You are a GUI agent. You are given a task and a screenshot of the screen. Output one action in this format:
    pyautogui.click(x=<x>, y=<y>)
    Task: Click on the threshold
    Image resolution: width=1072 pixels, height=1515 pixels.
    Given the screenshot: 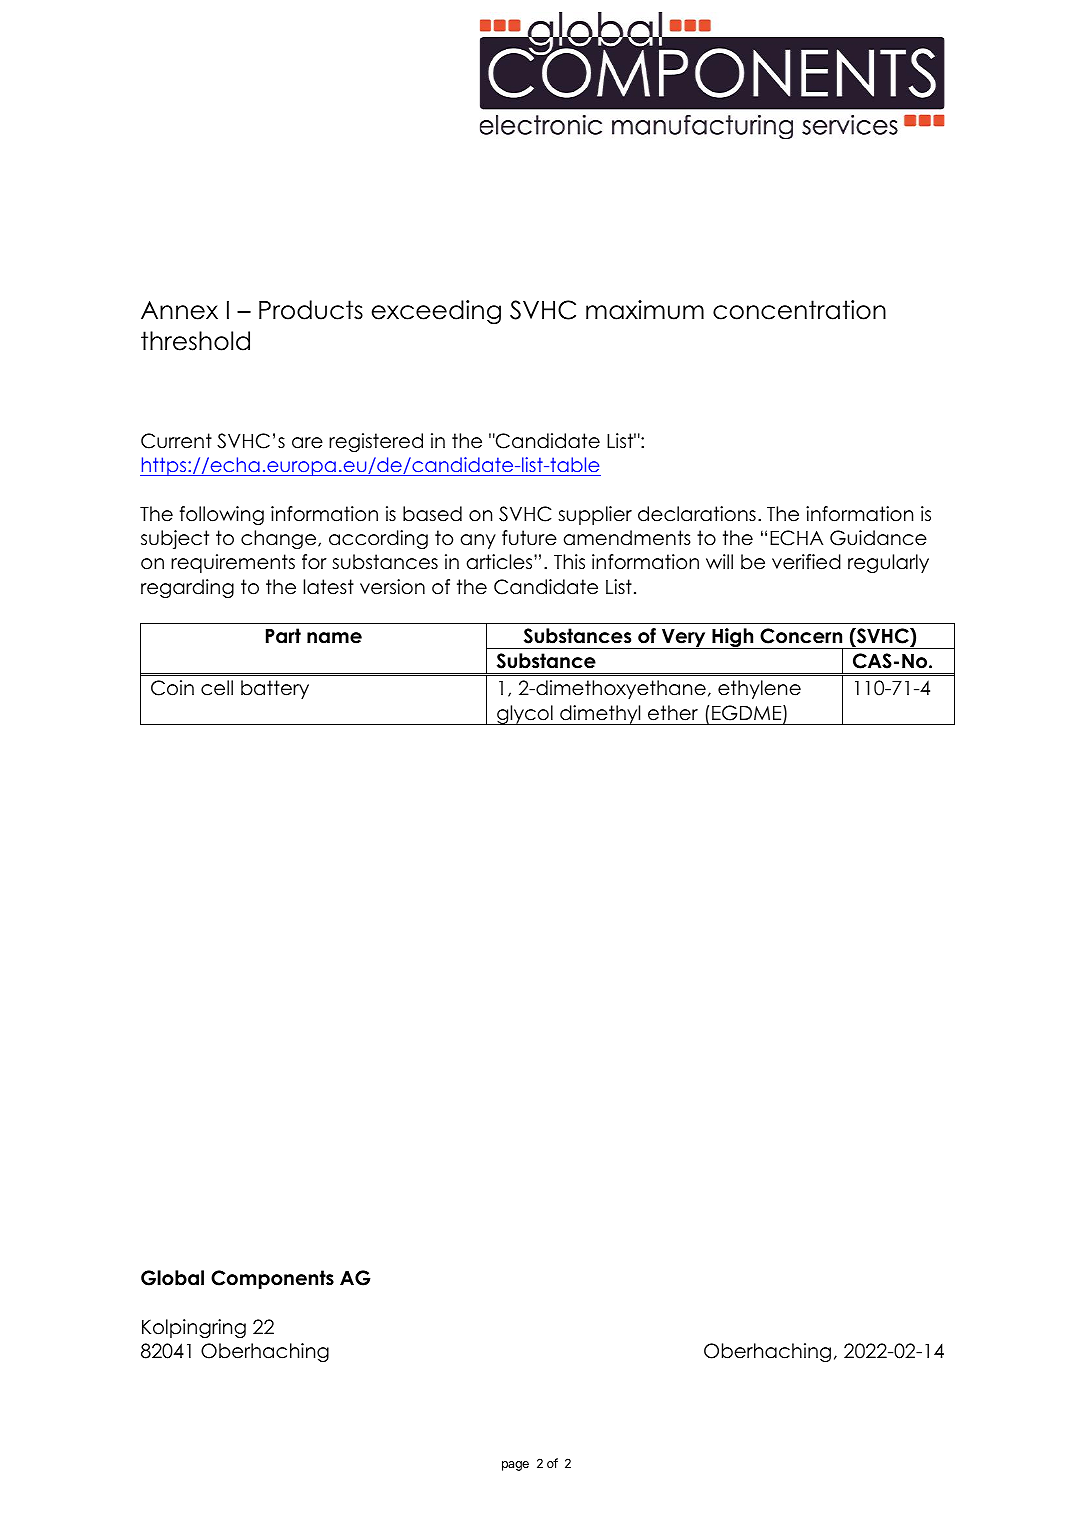 What is the action you would take?
    pyautogui.click(x=195, y=341)
